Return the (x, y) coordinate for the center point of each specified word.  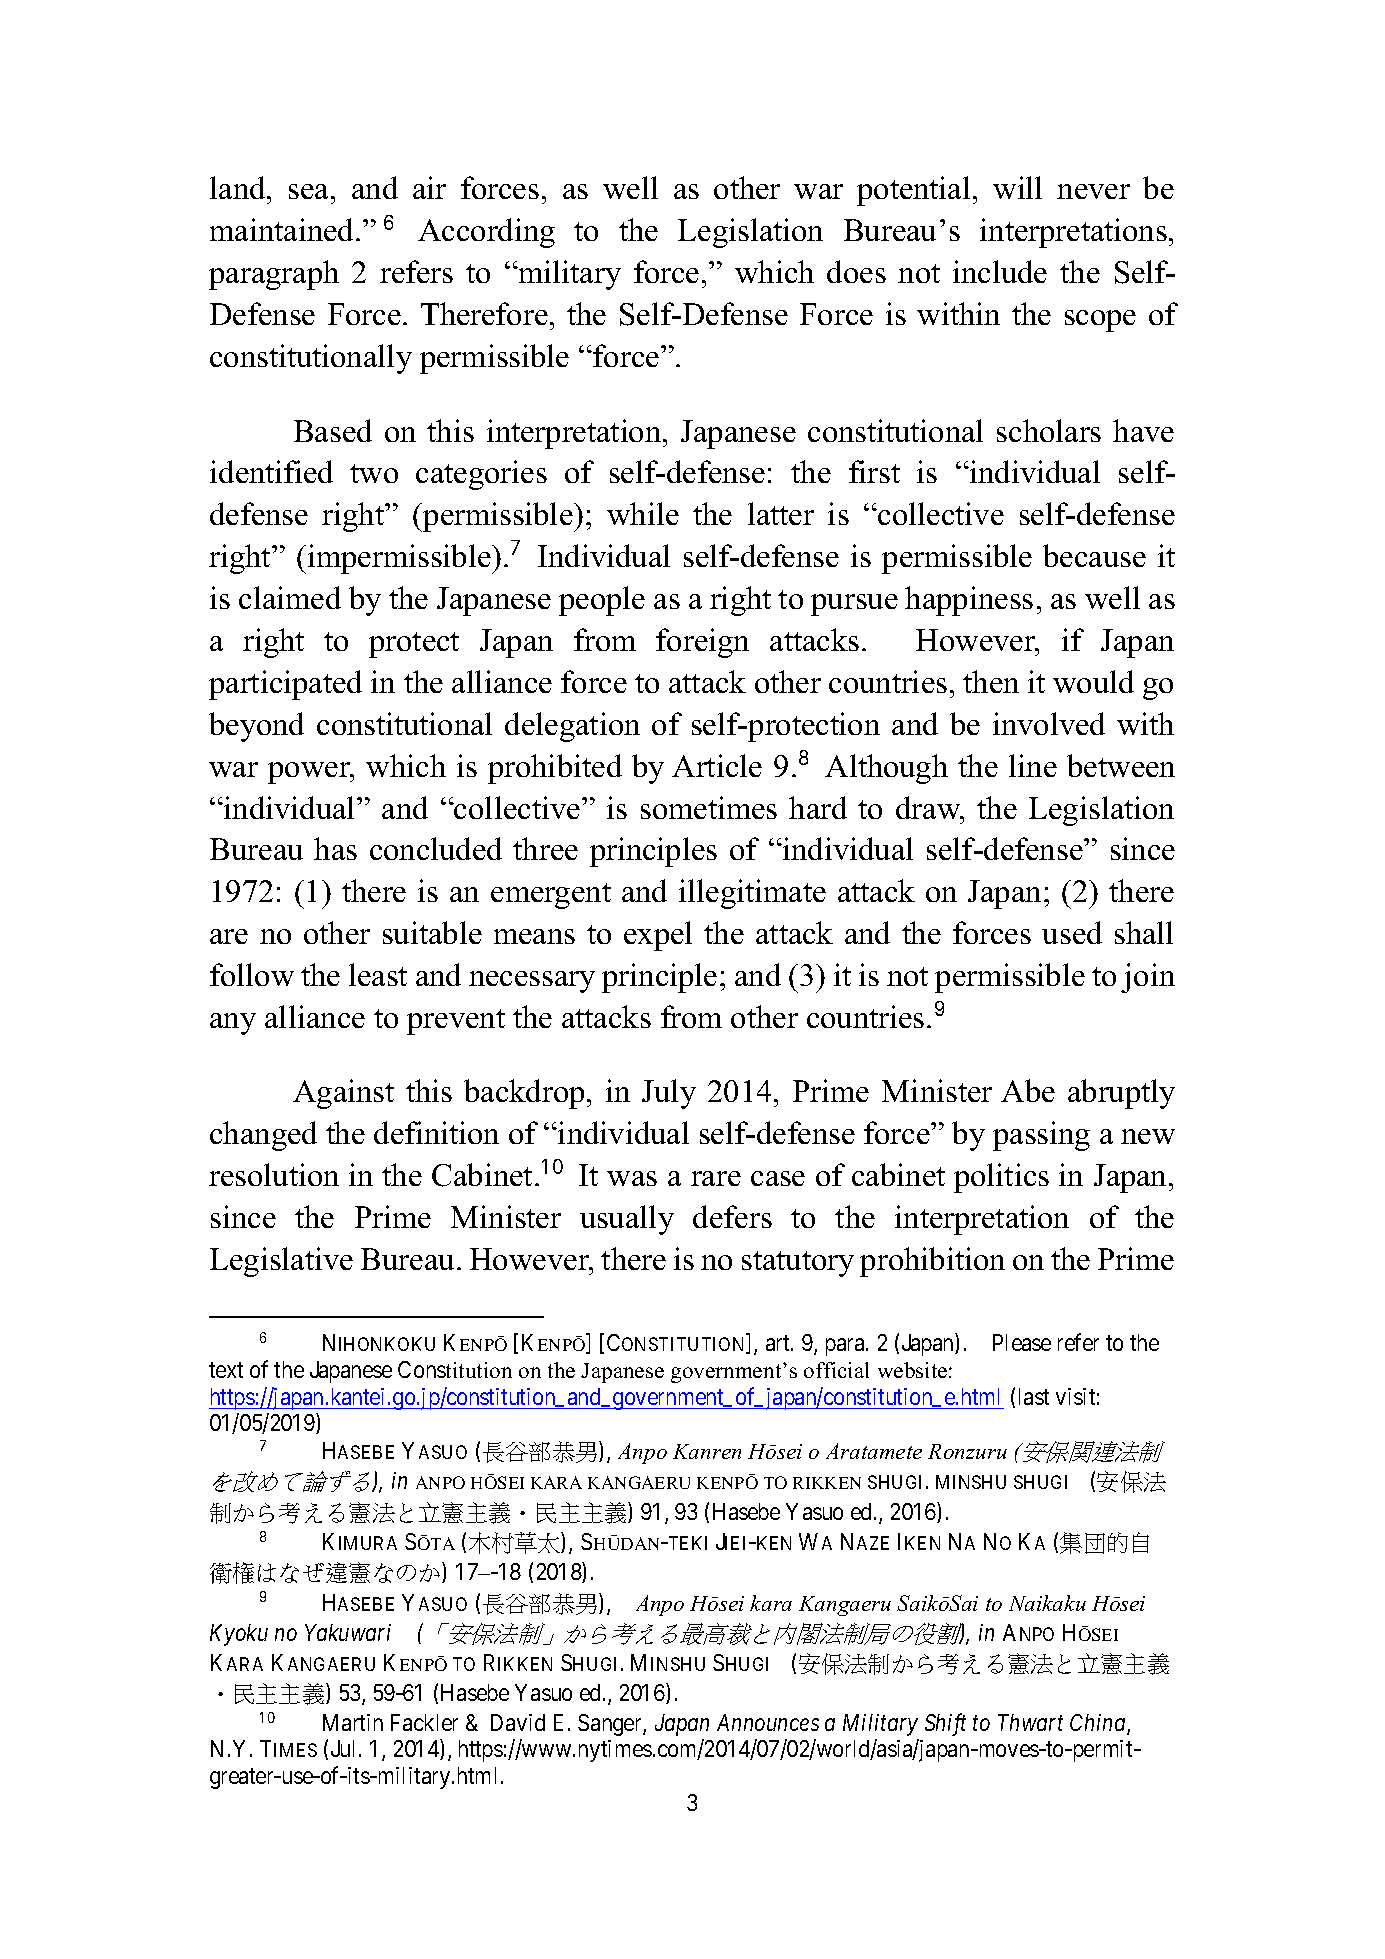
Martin (353, 1722)
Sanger (611, 1725)
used (1072, 932)
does (856, 271)
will (1017, 187)
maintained (283, 229)
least (378, 974)
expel (658, 936)
